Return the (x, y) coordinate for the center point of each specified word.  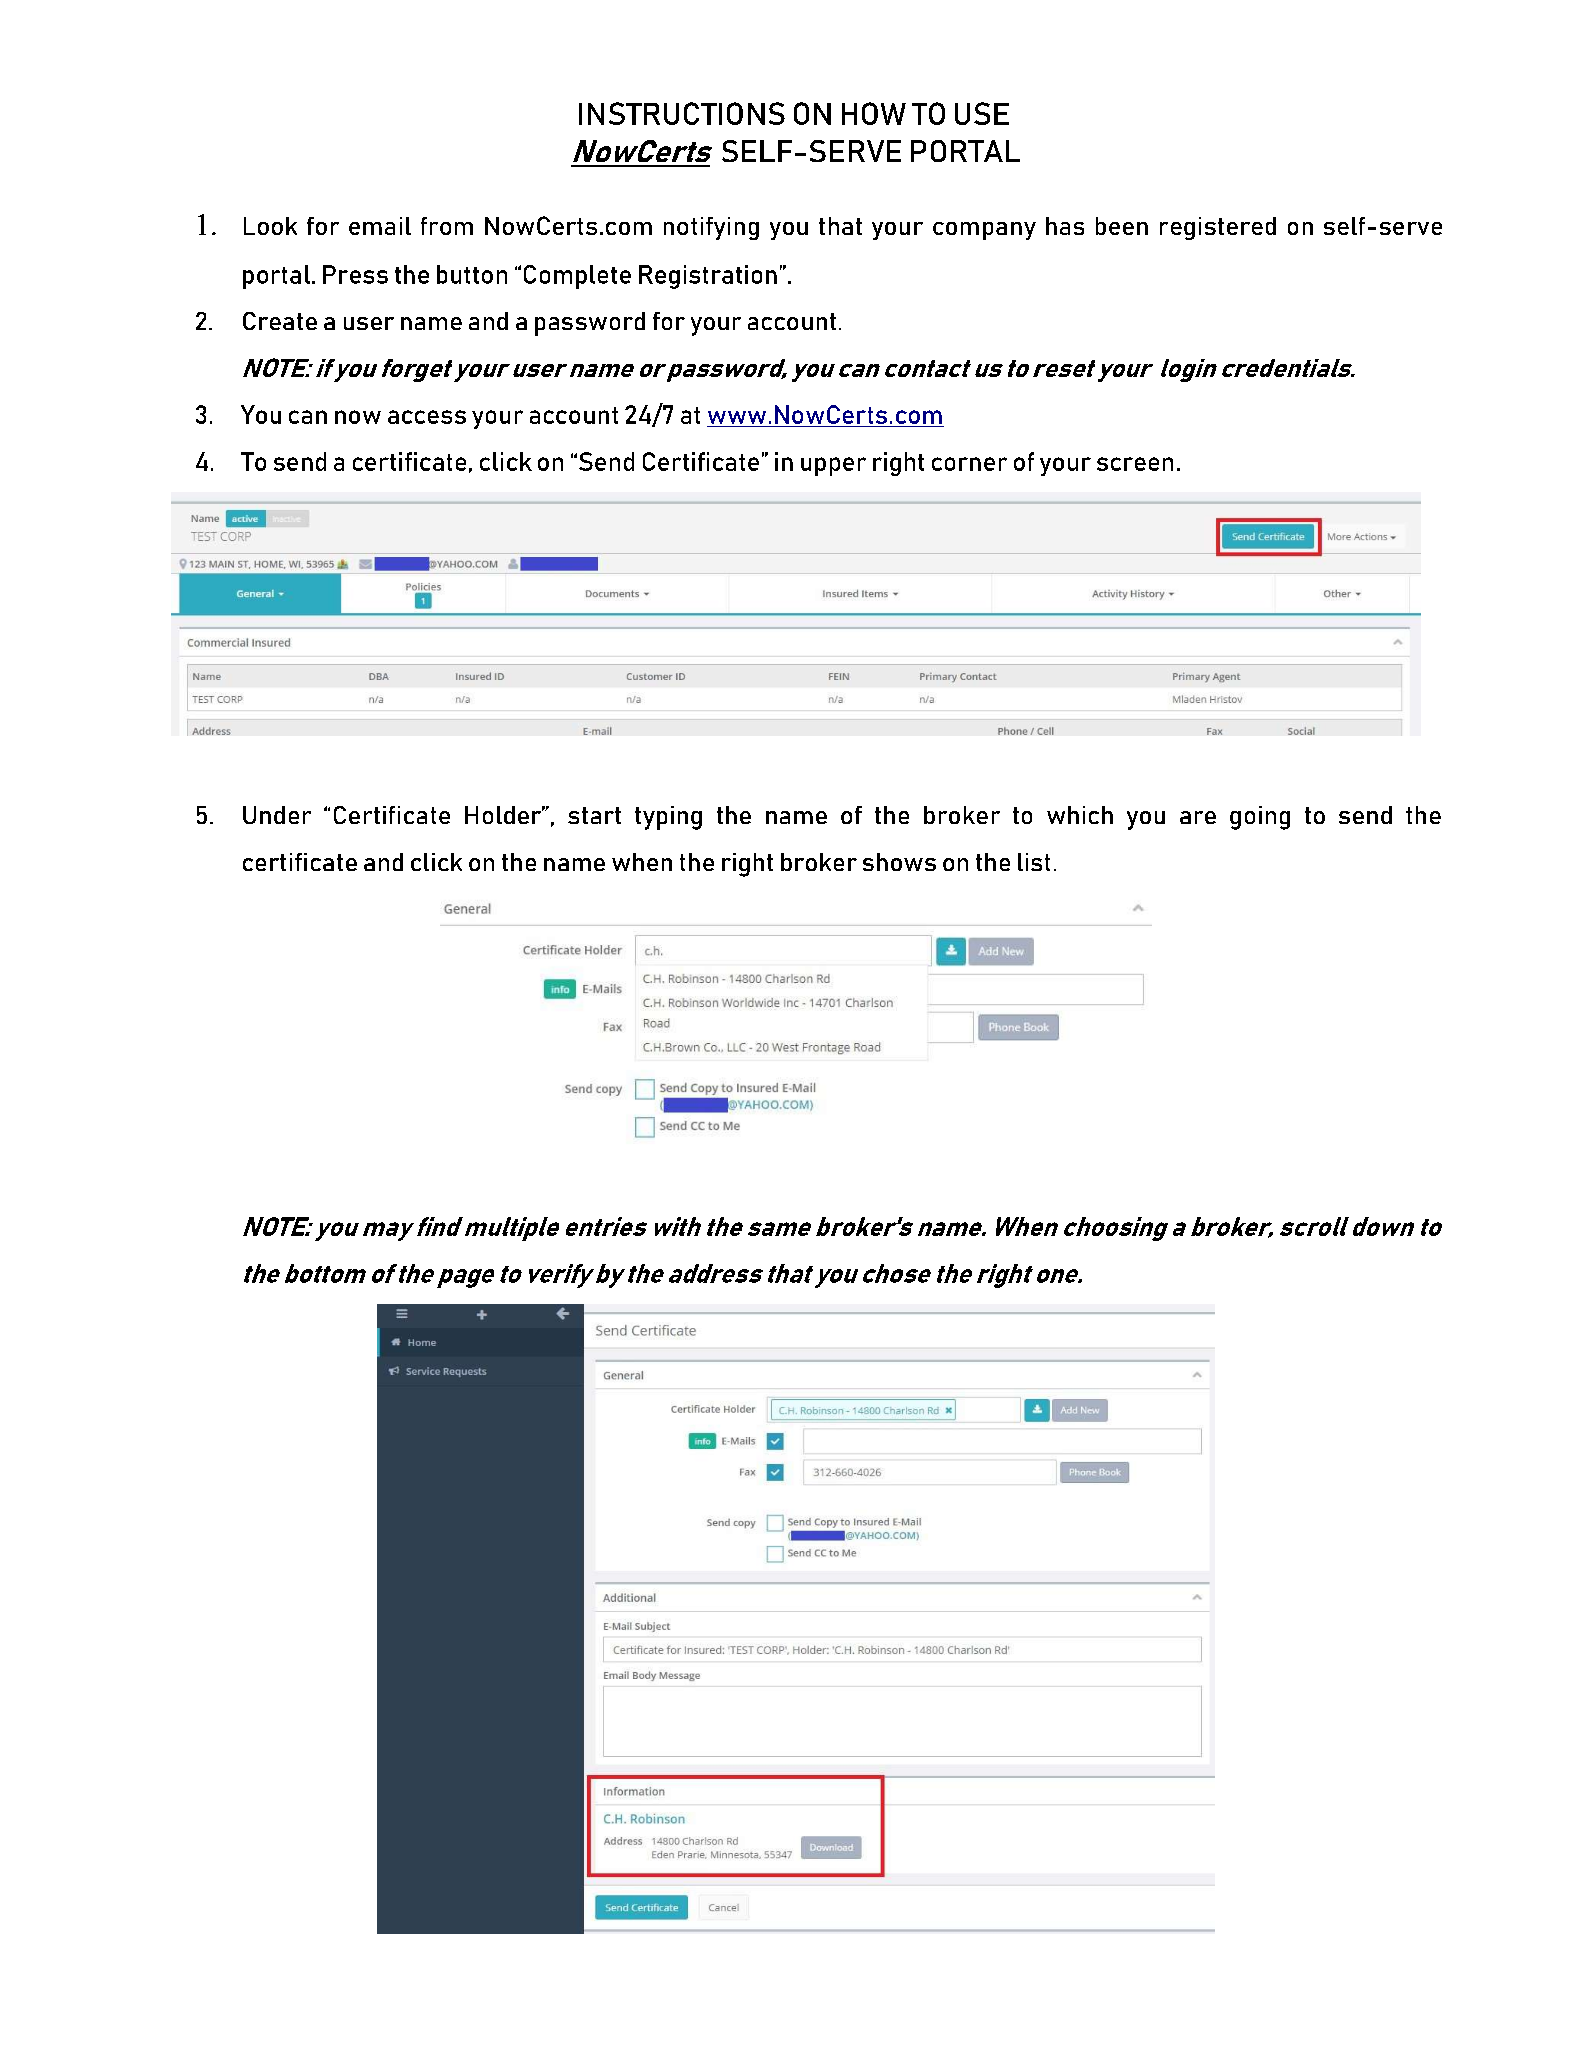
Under (277, 815)
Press (355, 274)
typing (668, 818)
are (1198, 817)
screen (1135, 464)
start (594, 815)
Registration (708, 277)
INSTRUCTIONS (682, 113)
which (1080, 815)
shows (899, 862)
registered (1218, 228)
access (427, 417)
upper (833, 466)
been (1122, 226)
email (380, 226)
